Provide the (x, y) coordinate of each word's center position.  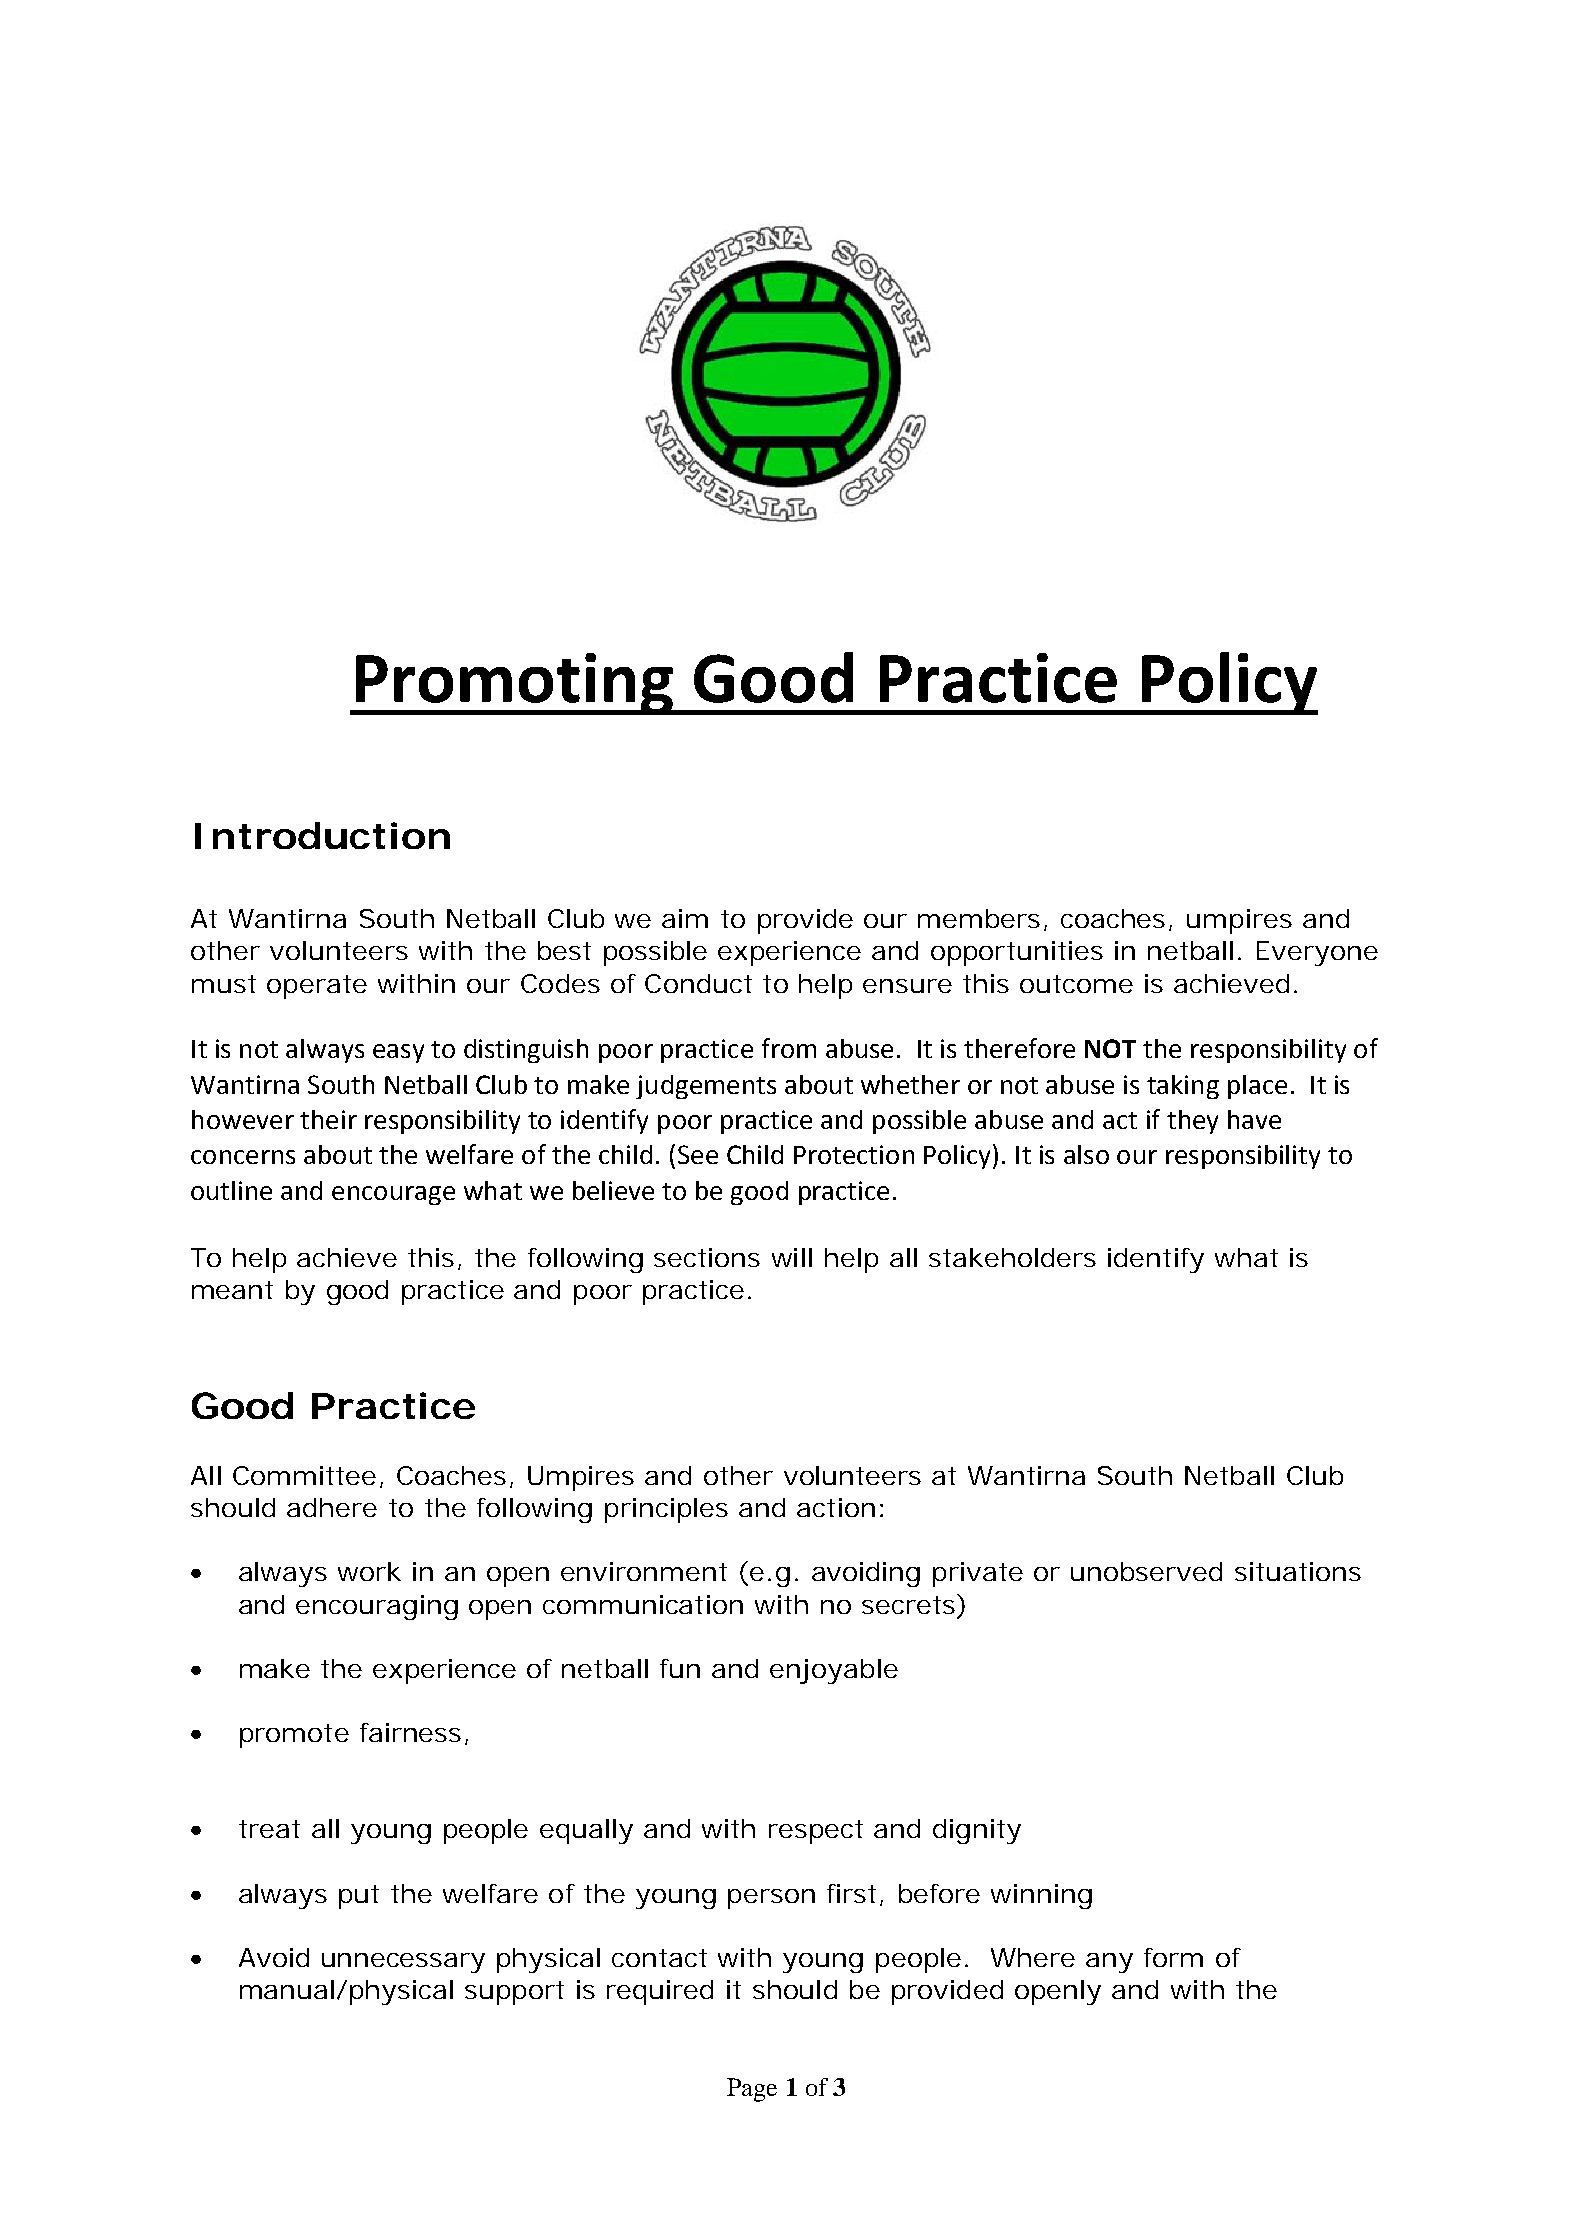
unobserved (1146, 1571)
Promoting (514, 684)
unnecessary (403, 1963)
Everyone (1317, 953)
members (979, 918)
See (698, 1154)
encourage (393, 1195)
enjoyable (834, 1671)
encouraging (377, 1607)
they (1192, 1122)
